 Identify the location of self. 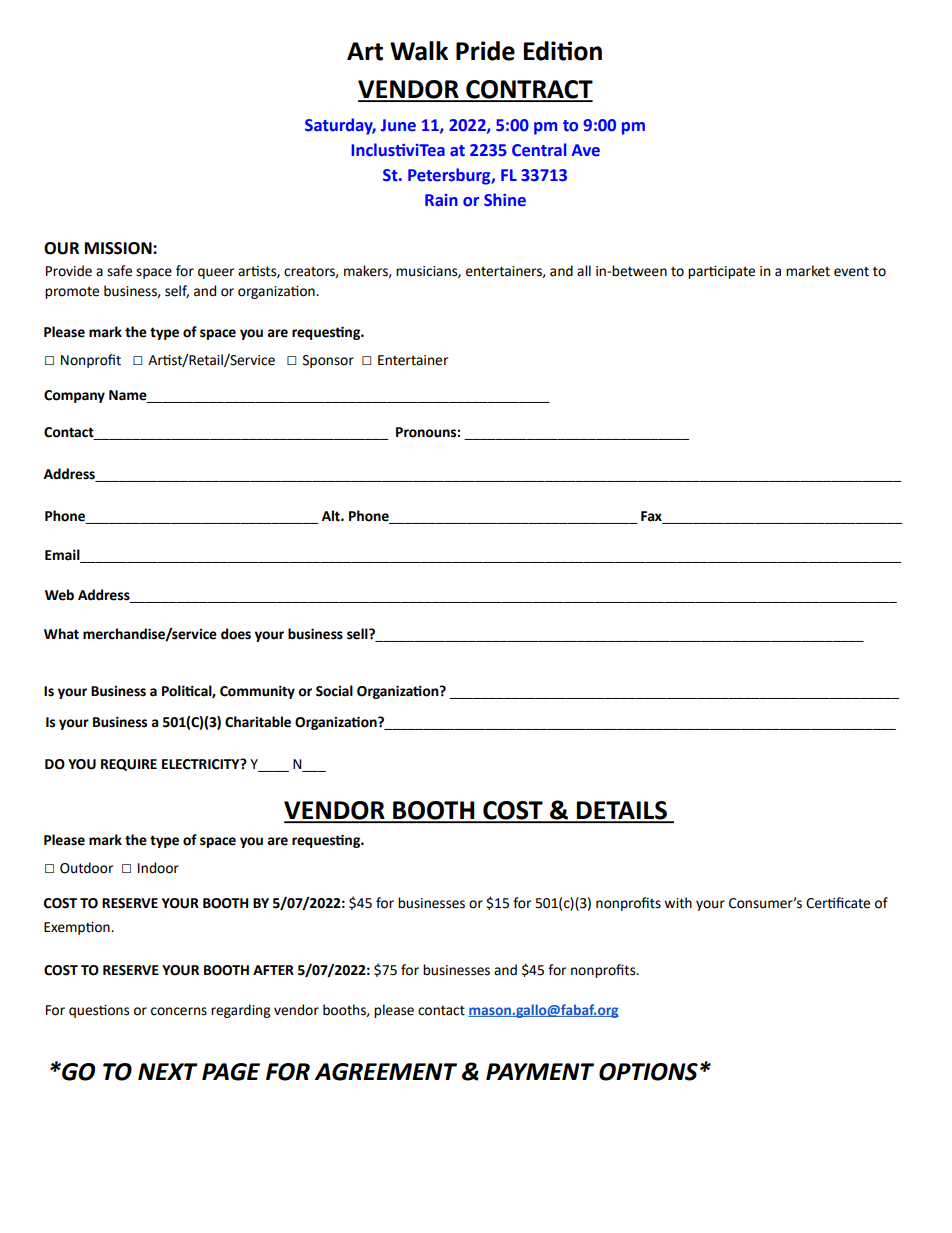
(177, 291).
